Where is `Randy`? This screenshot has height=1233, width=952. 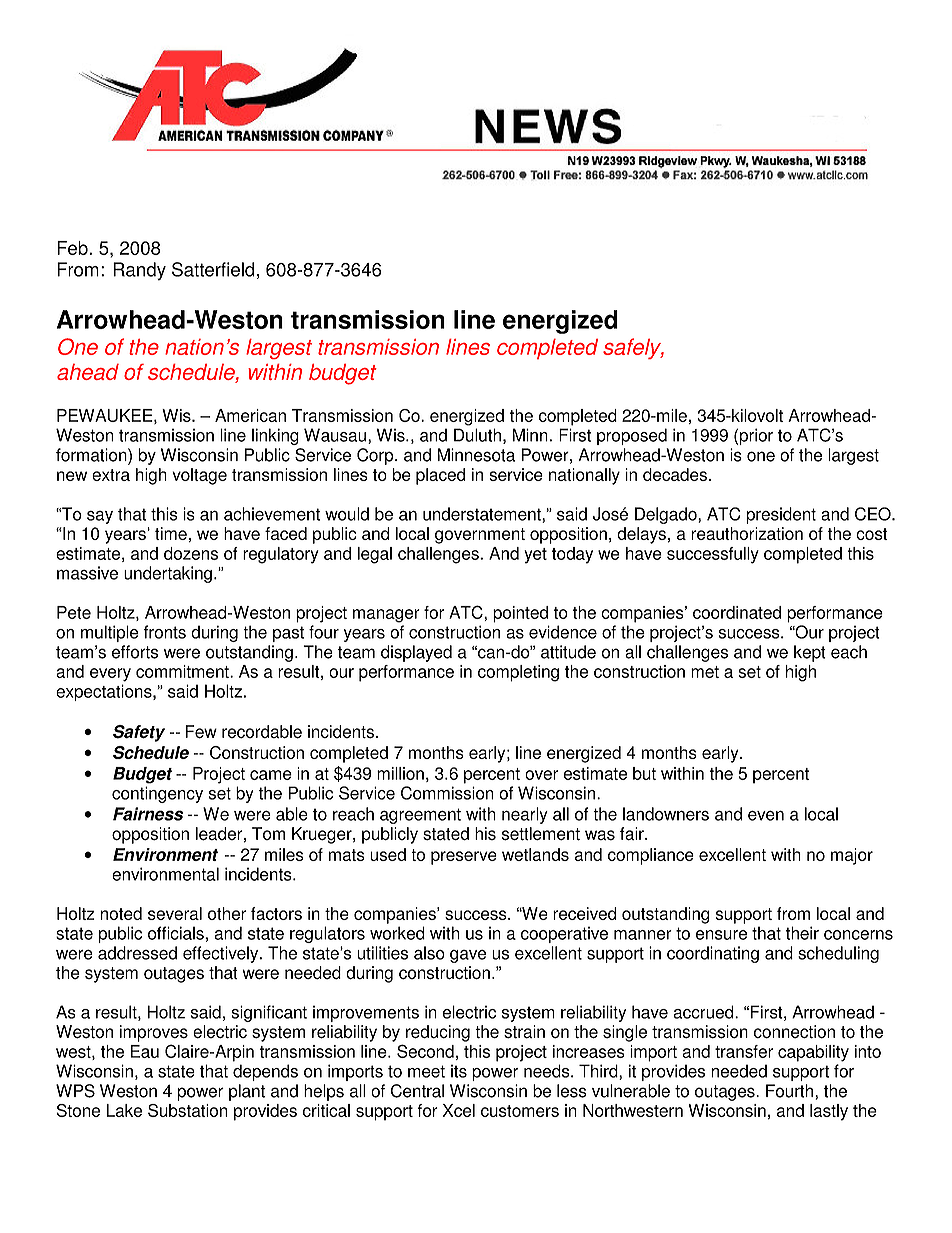
Randy is located at coordinates (139, 271).
